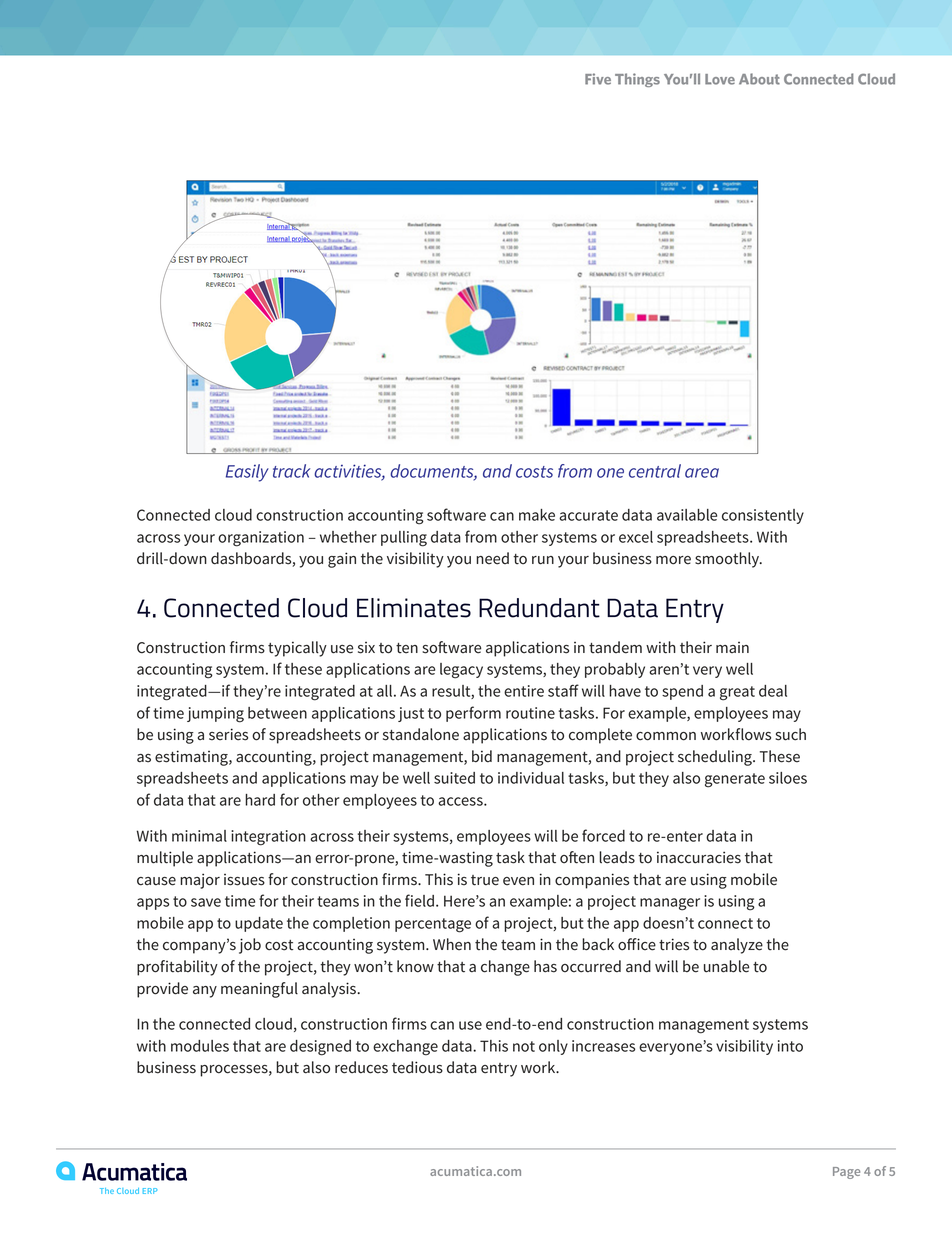 The height and width of the document is (1233, 952). I want to click on area, so click(702, 473).
